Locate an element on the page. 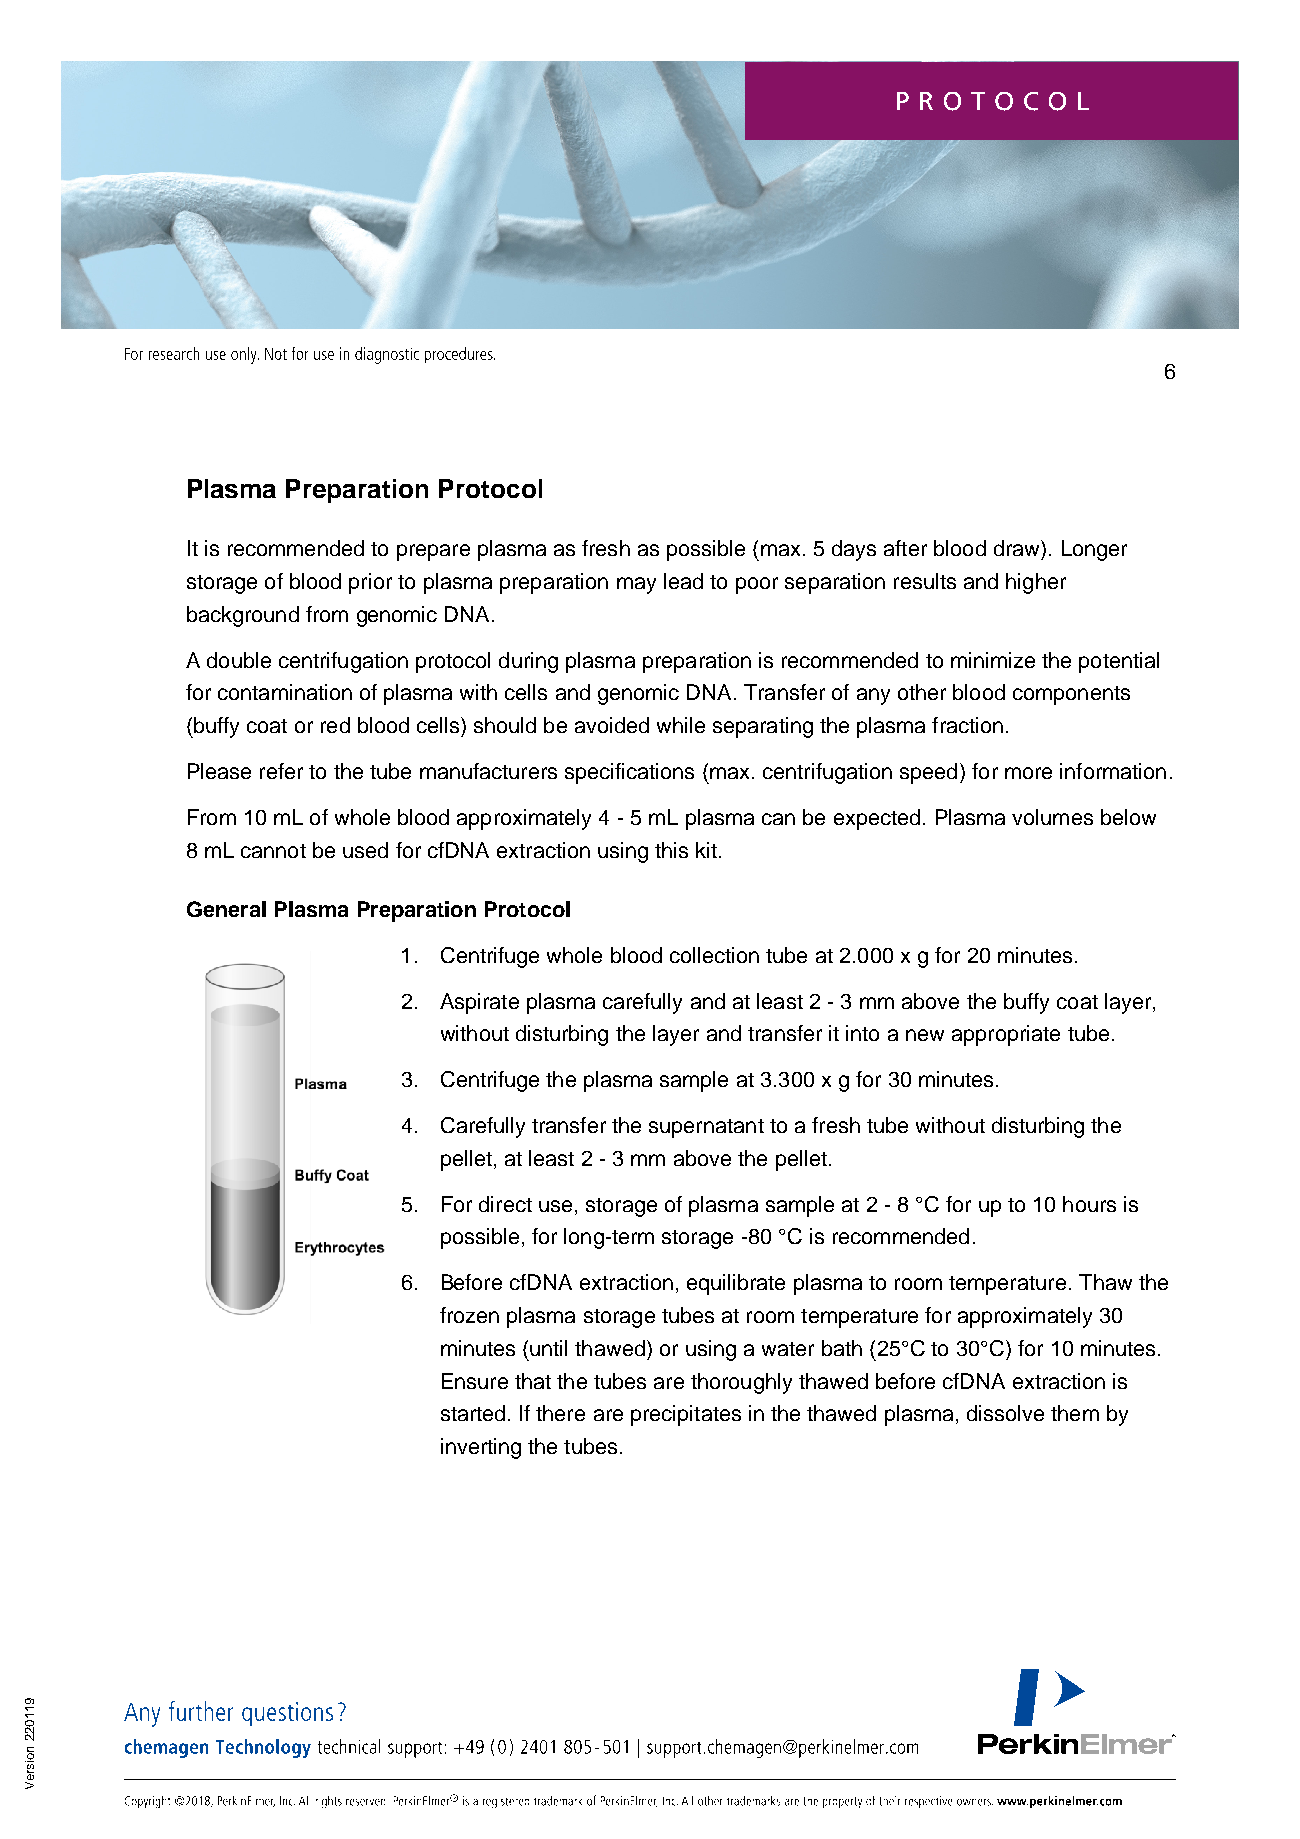 Image resolution: width=1300 pixels, height=1839 pixels. precipitates is located at coordinates (686, 1415).
